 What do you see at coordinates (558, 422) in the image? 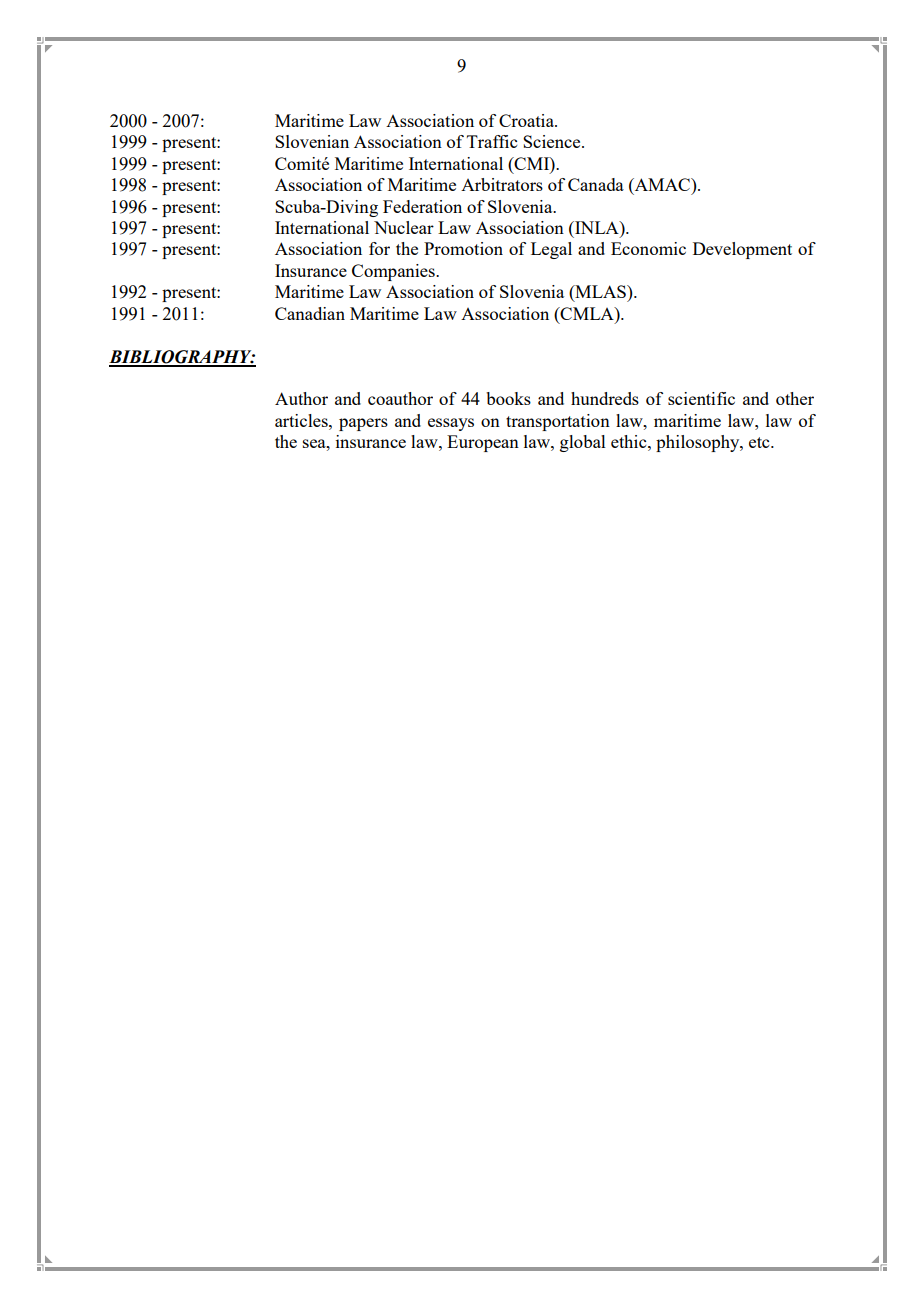
I see `transportation` at bounding box center [558, 422].
